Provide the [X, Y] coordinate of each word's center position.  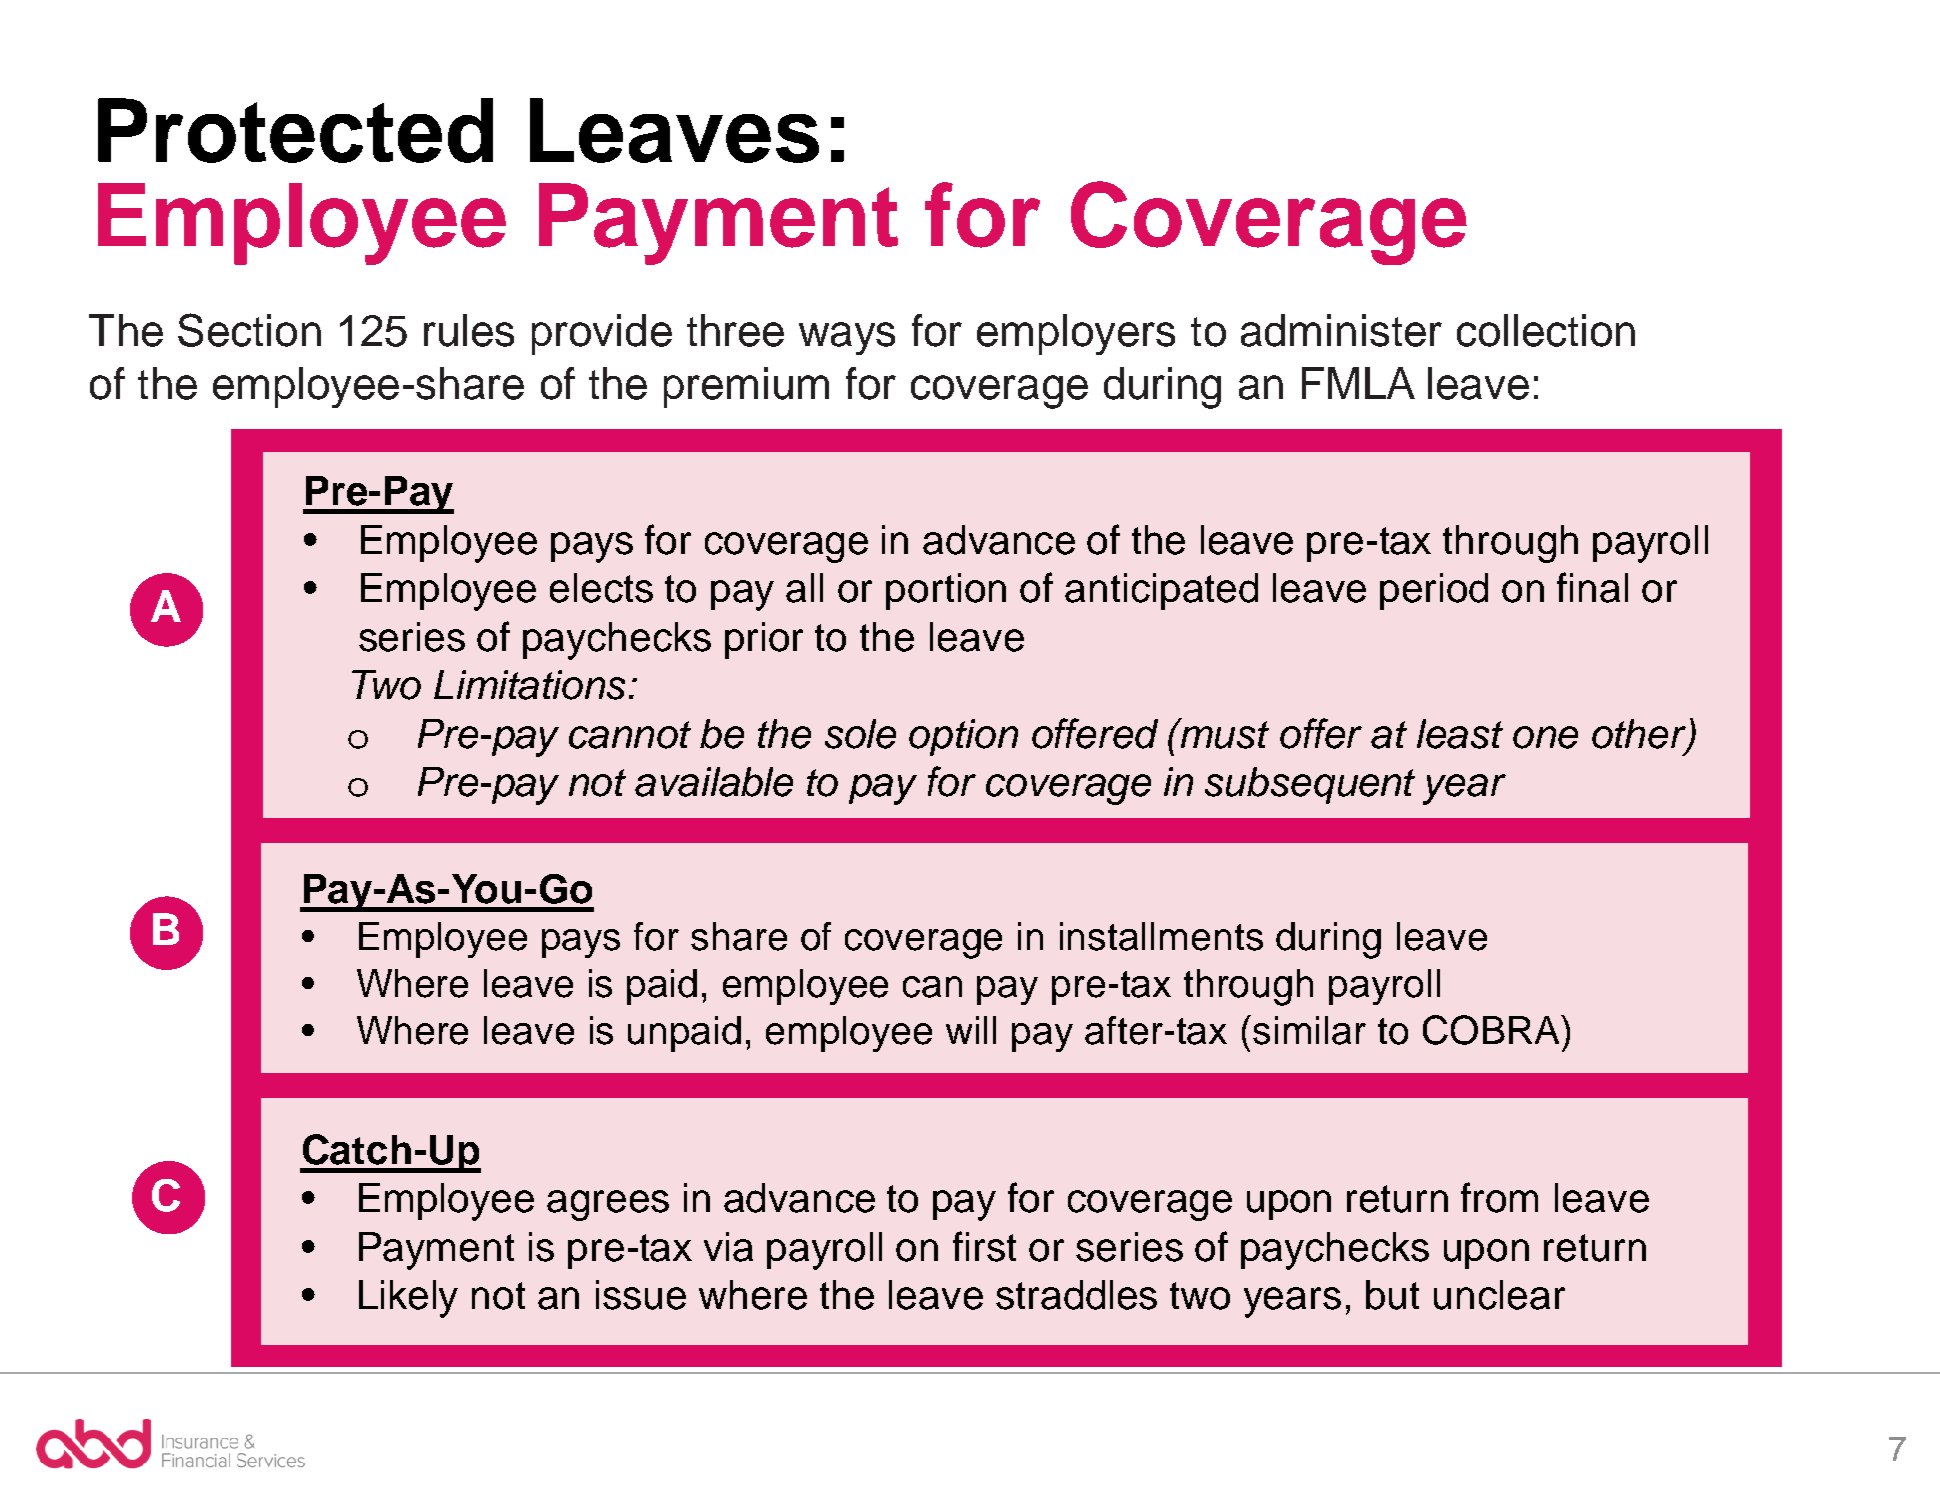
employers [1076, 334]
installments [1161, 936]
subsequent [1310, 785]
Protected [295, 130]
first [984, 1246]
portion [946, 591]
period [1434, 591]
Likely [408, 1299]
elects [601, 588]
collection [1546, 330]
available [714, 782]
